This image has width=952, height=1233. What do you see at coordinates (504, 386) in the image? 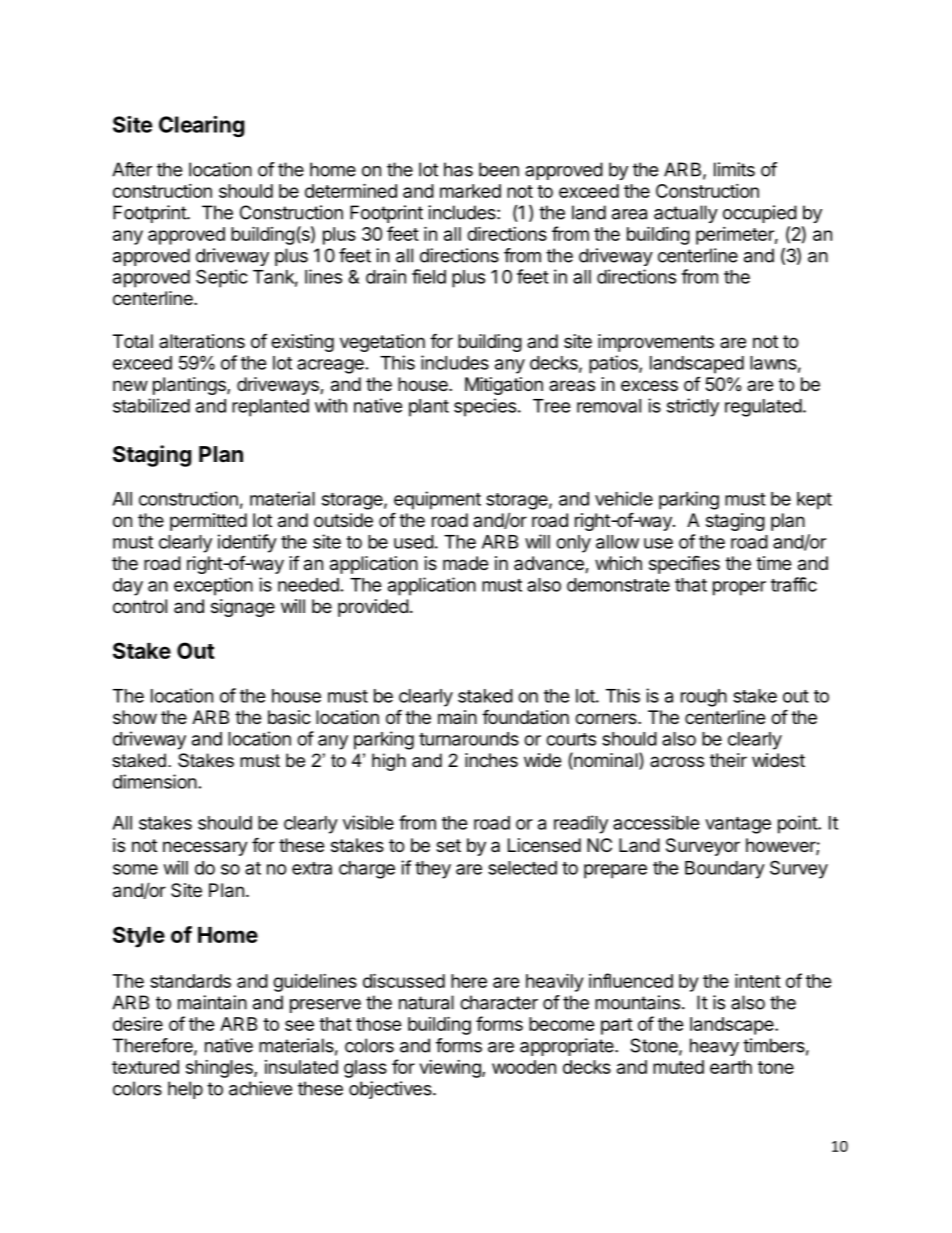
I see `Mitigation` at bounding box center [504, 386].
